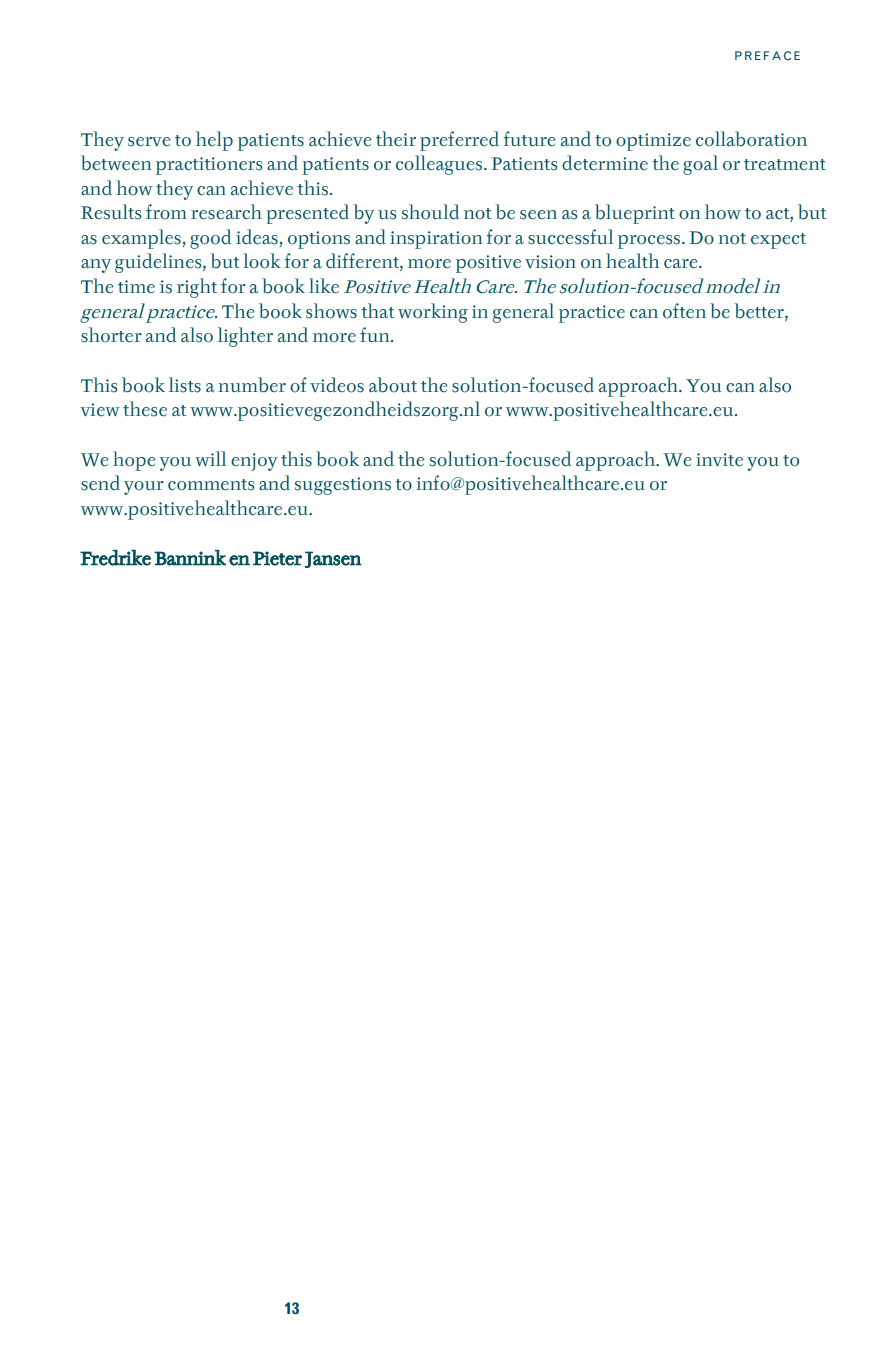  Describe the element at coordinates (396, 139) in the page. I see `their` at that location.
